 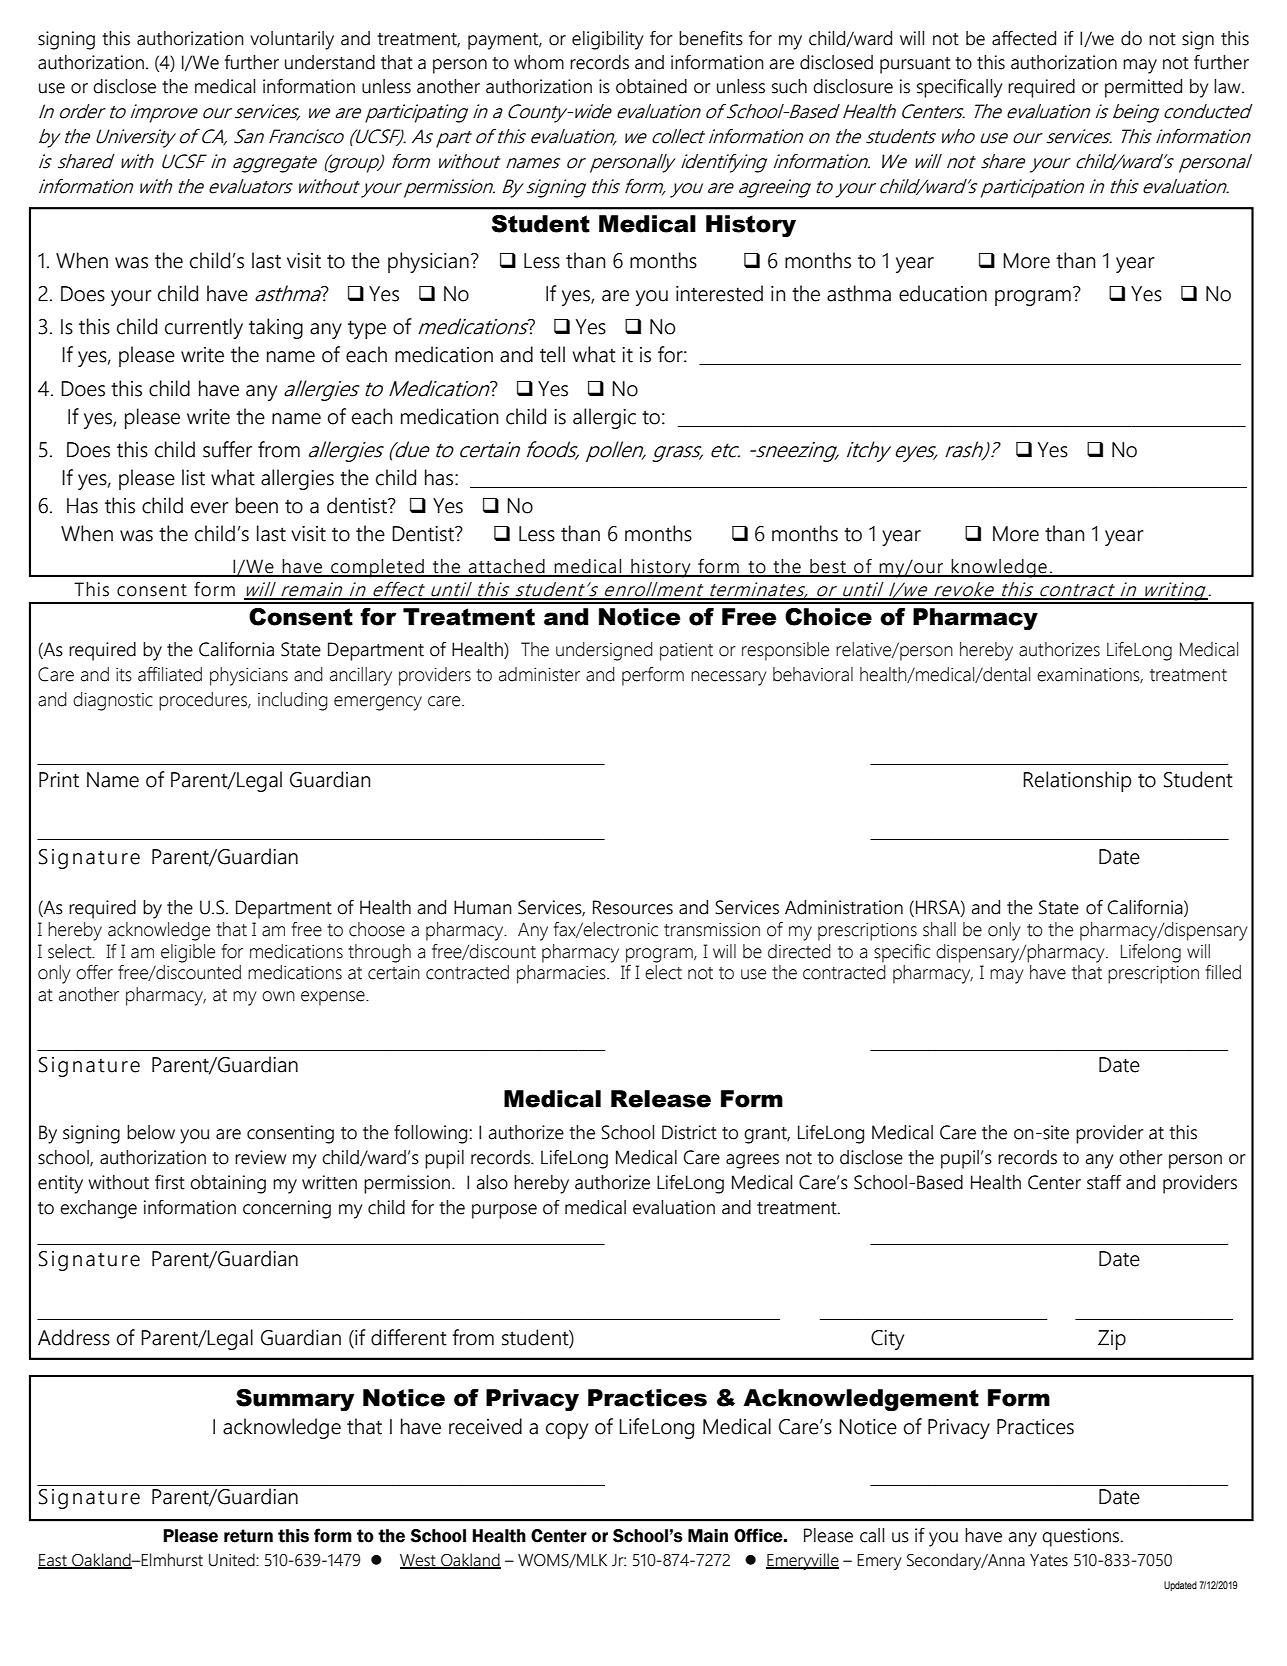 I want to click on Resources, so click(x=633, y=907).
